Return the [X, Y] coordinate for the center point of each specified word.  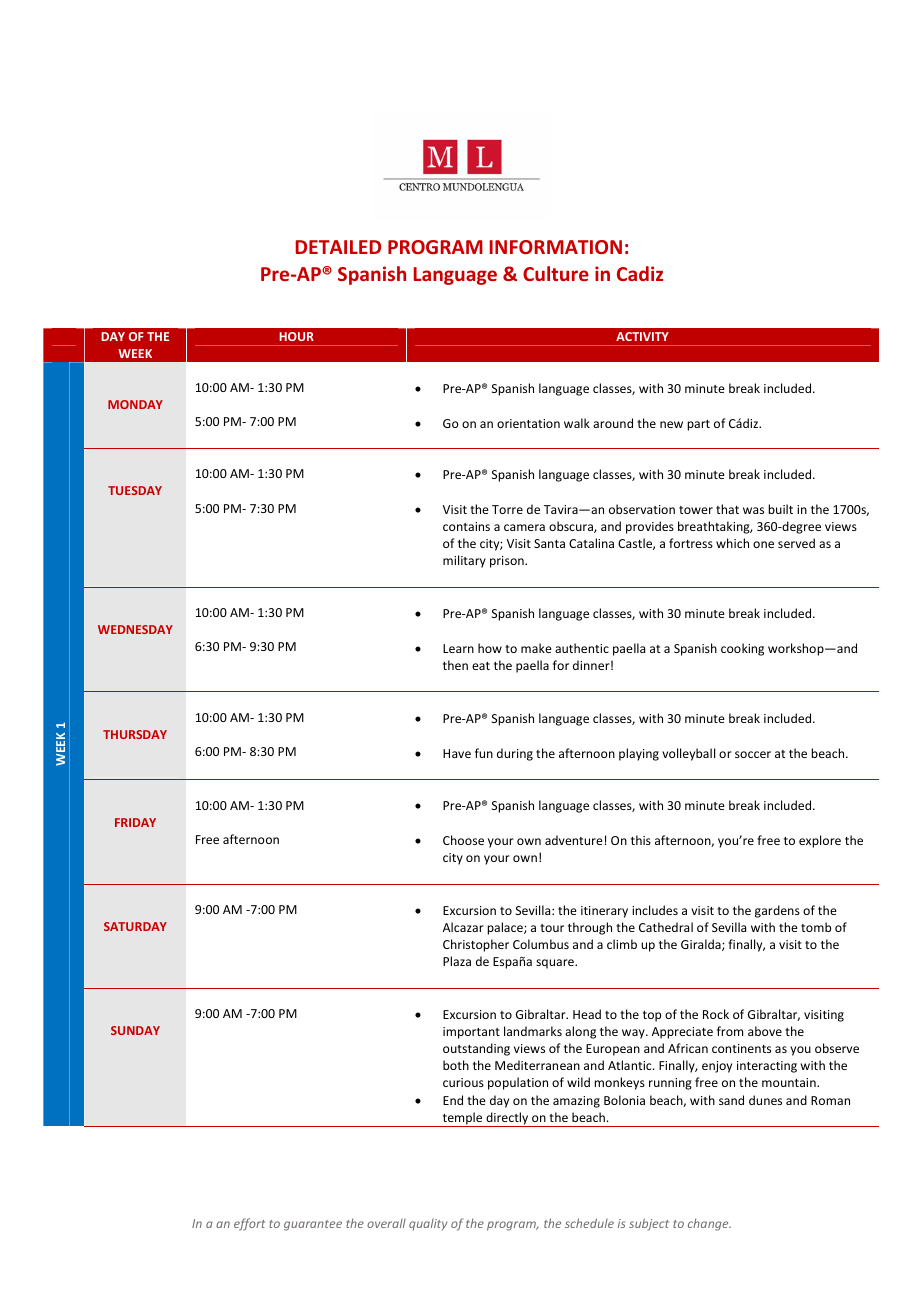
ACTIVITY [642, 336]
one [763, 544]
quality [428, 1225]
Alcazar [463, 927]
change [709, 1224]
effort [249, 1224]
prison [508, 562]
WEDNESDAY [135, 629]
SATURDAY [135, 926]
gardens [777, 911]
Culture [556, 273]
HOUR [296, 336]
